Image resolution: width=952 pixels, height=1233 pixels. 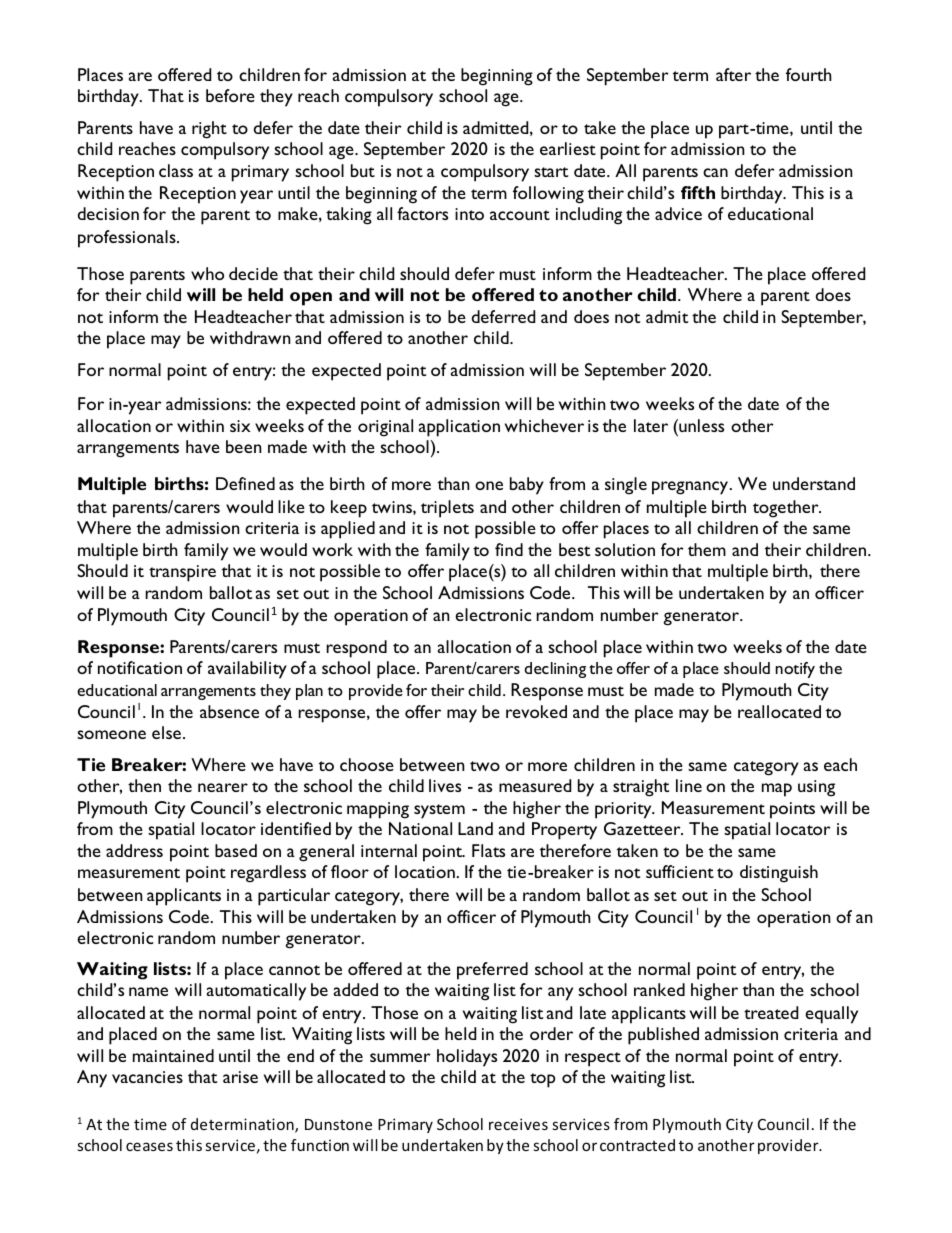 I want to click on after, so click(x=733, y=74).
